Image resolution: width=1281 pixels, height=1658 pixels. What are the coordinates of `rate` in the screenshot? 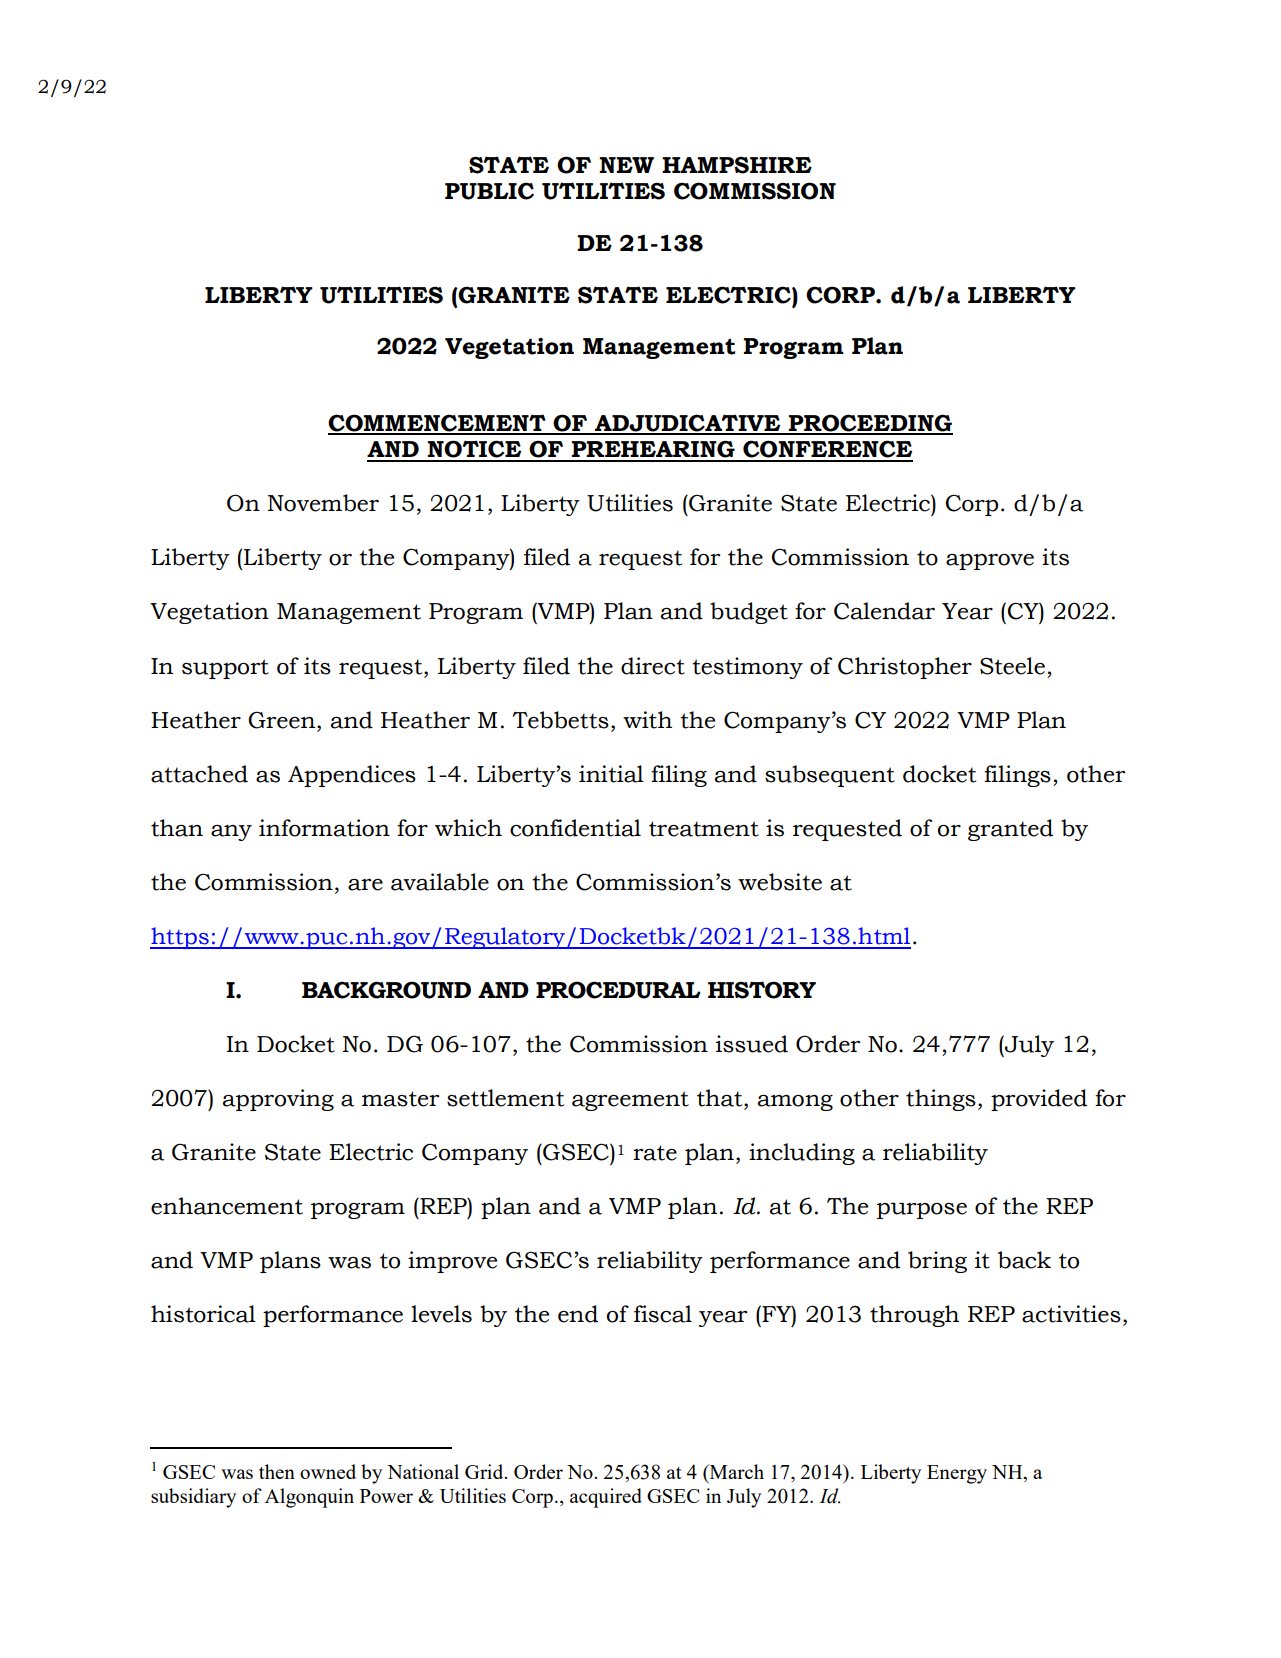 It's located at (655, 1153).
